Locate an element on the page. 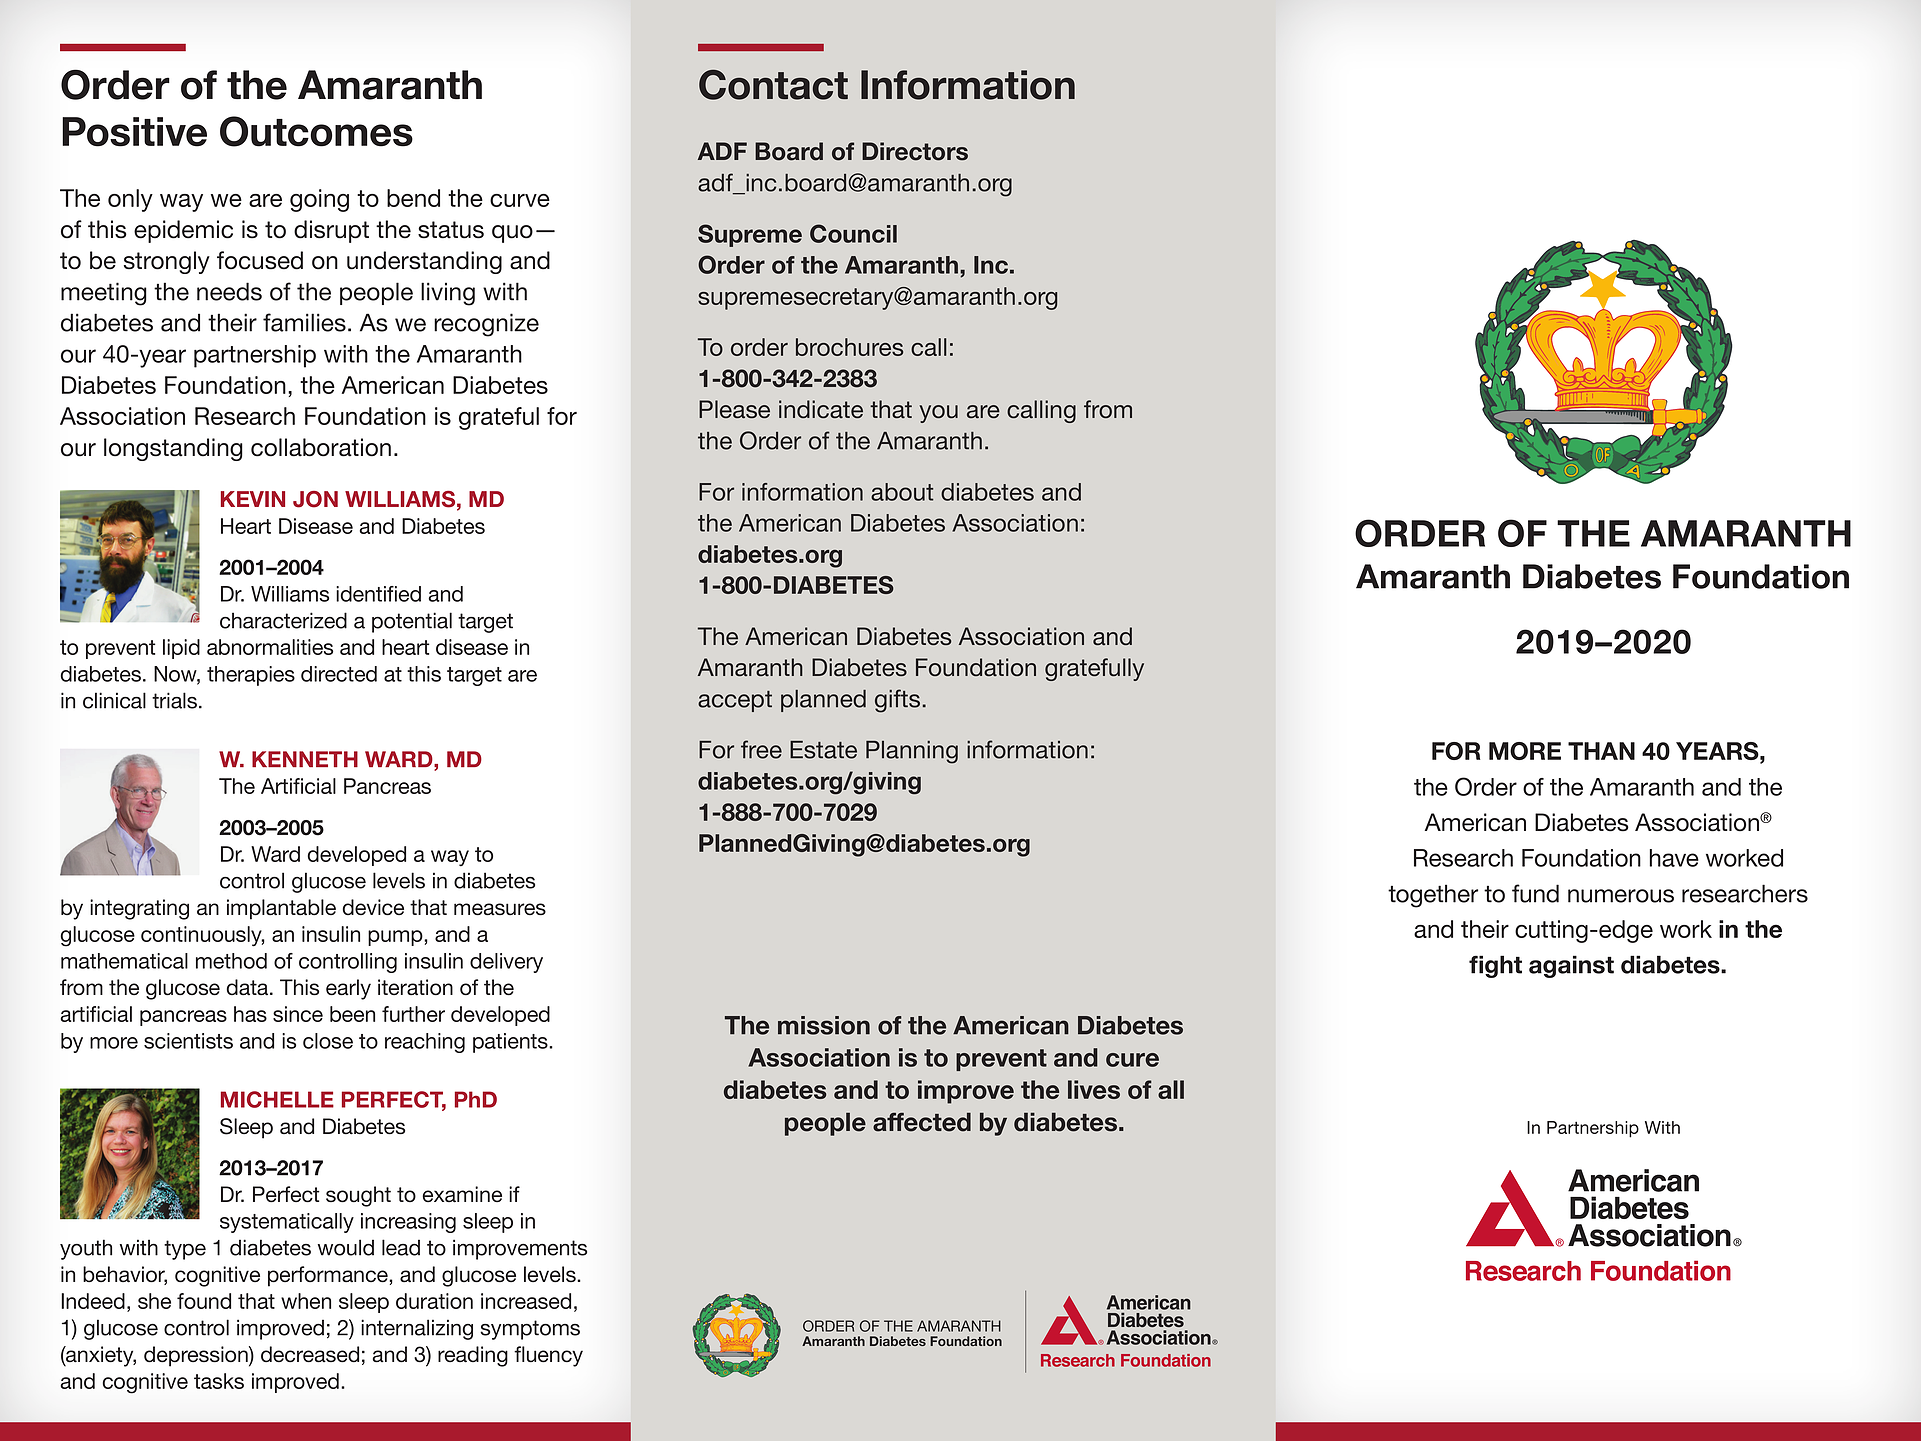 This page has height=1441, width=1921. MICHELLE is located at coordinates (277, 1099).
